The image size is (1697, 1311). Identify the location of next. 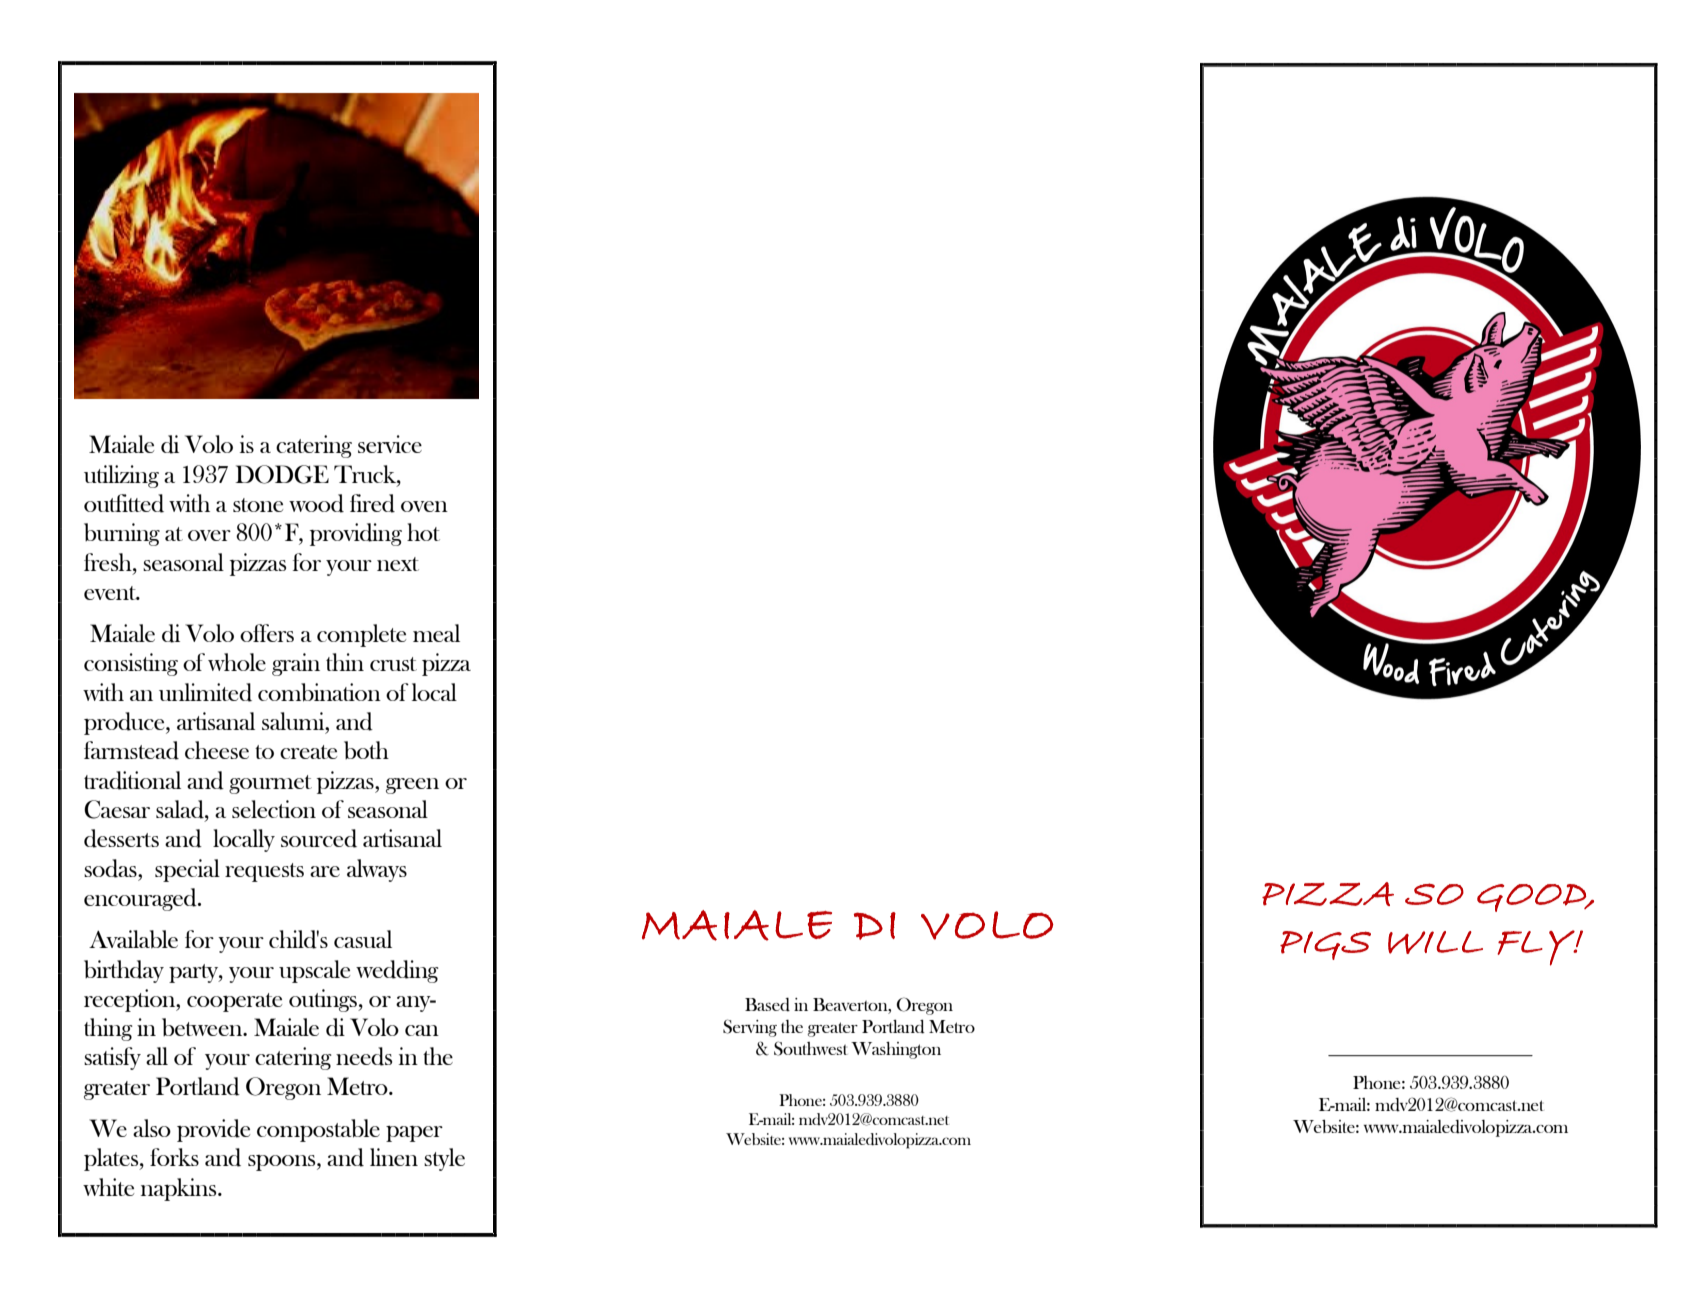
(398, 564).
